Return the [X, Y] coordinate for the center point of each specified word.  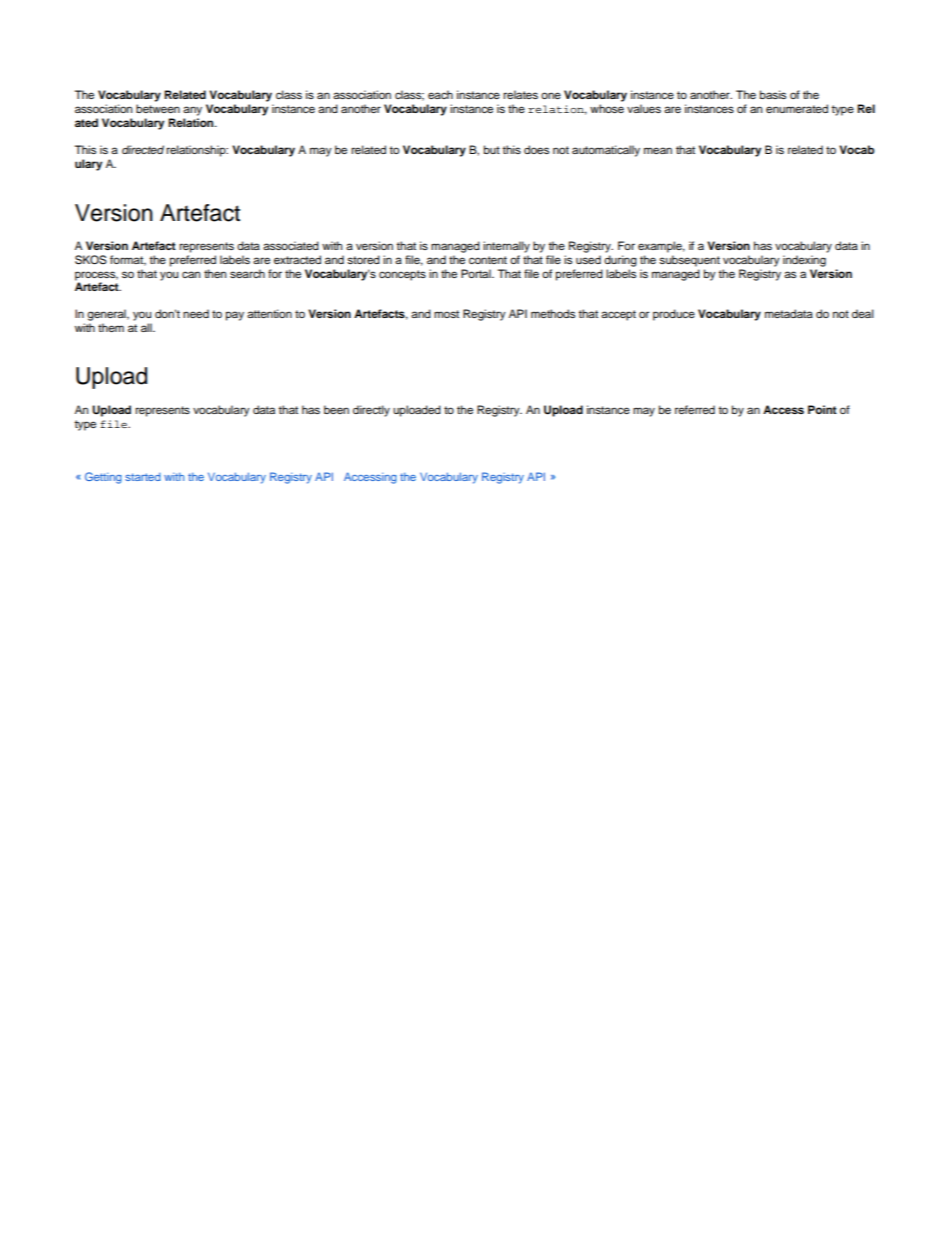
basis [773, 94]
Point [822, 409]
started [143, 477]
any [192, 111]
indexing [804, 261]
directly [371, 411]
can [191, 274]
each [440, 94]
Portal [477, 273]
